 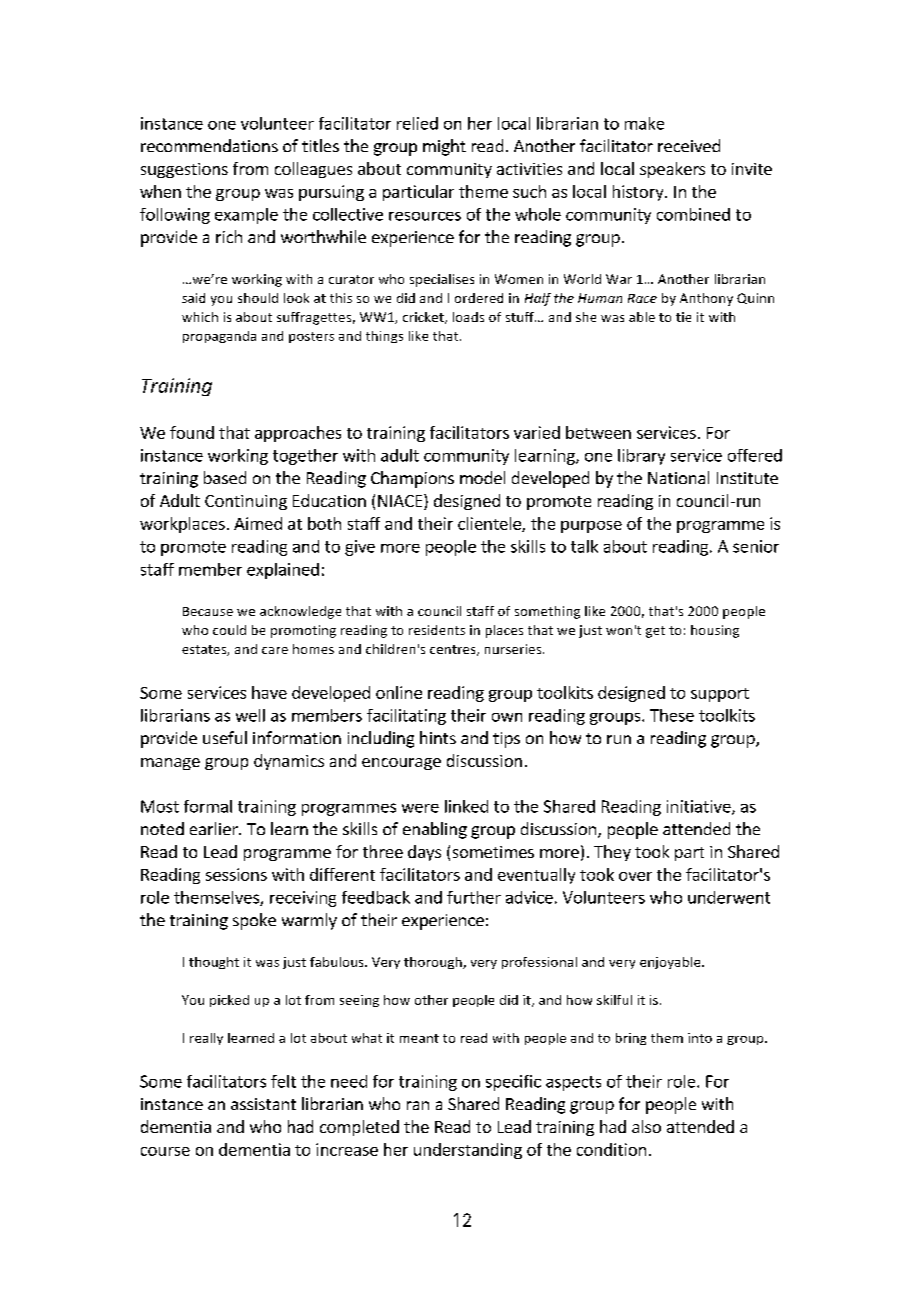 What do you see at coordinates (444, 147) in the document?
I see `might` at bounding box center [444, 147].
